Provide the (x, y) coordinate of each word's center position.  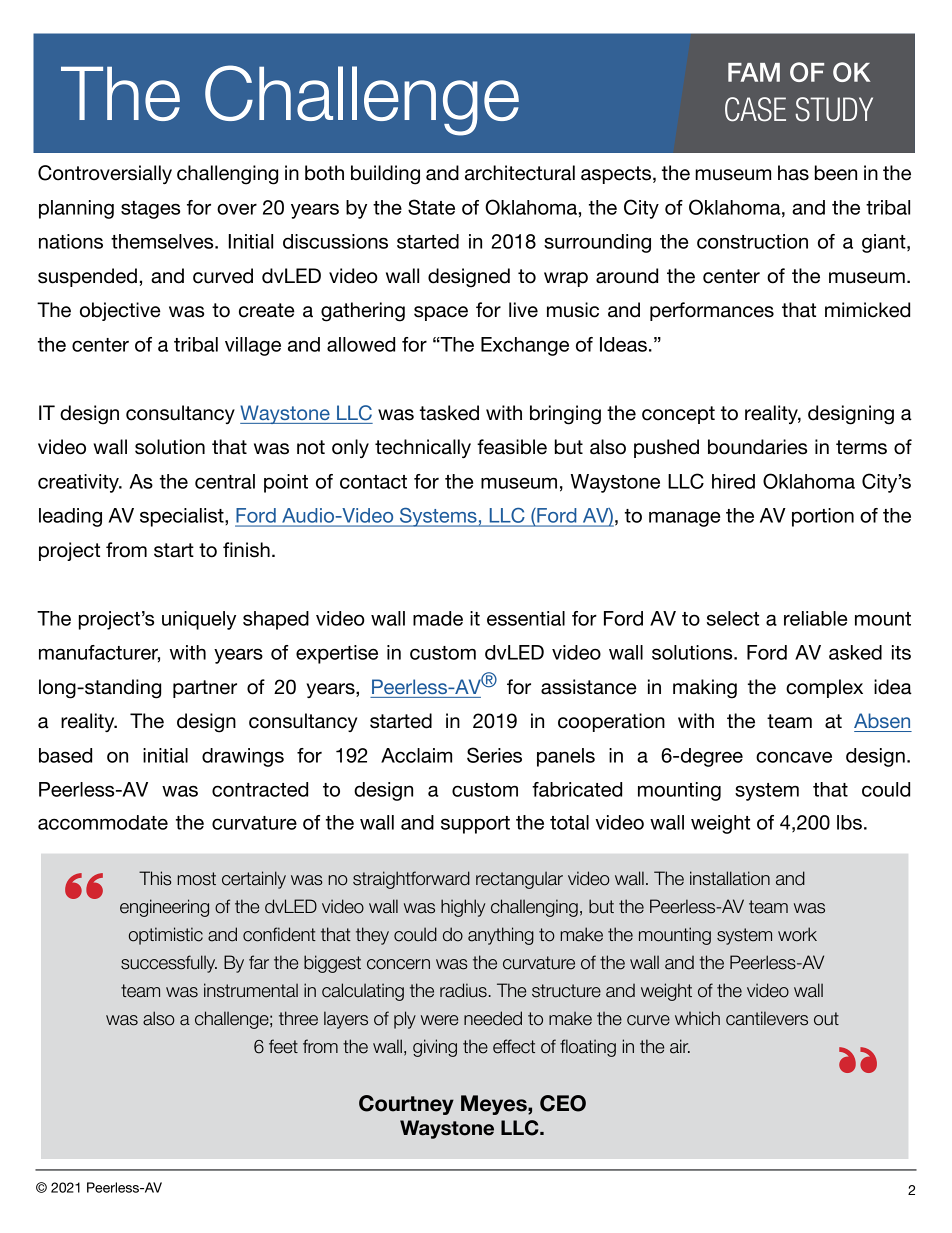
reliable (815, 618)
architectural (520, 173)
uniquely (199, 620)
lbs (849, 822)
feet (283, 1046)
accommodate (103, 822)
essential (526, 618)
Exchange (525, 346)
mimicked (867, 310)
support (475, 825)
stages (150, 210)
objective (120, 311)
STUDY (834, 109)
